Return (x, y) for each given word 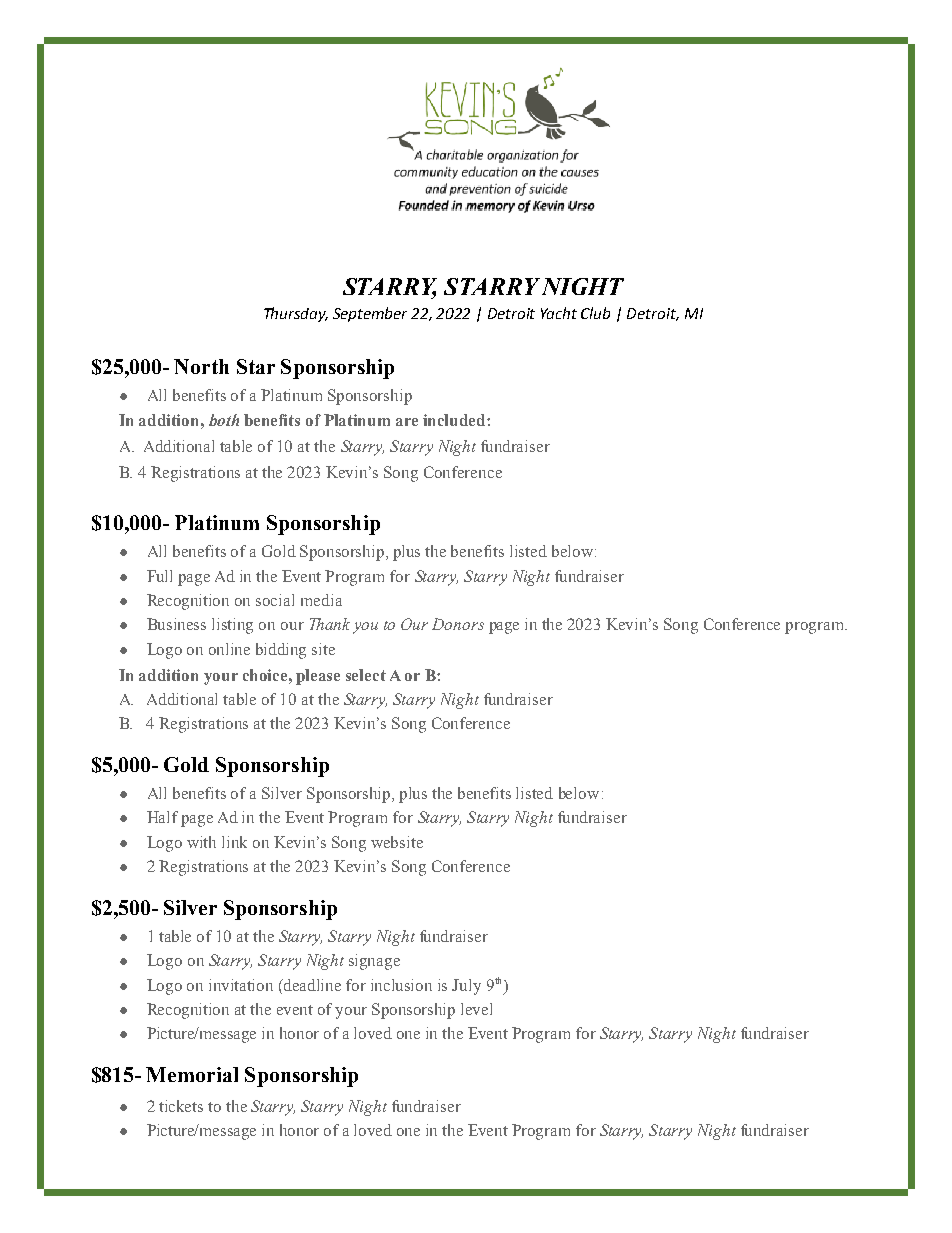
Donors (458, 624)
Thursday (296, 314)
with (201, 842)
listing (232, 626)
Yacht (559, 313)
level (476, 1009)
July (466, 987)
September (370, 314)
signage (374, 962)
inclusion (401, 985)
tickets (181, 1106)
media (321, 600)
